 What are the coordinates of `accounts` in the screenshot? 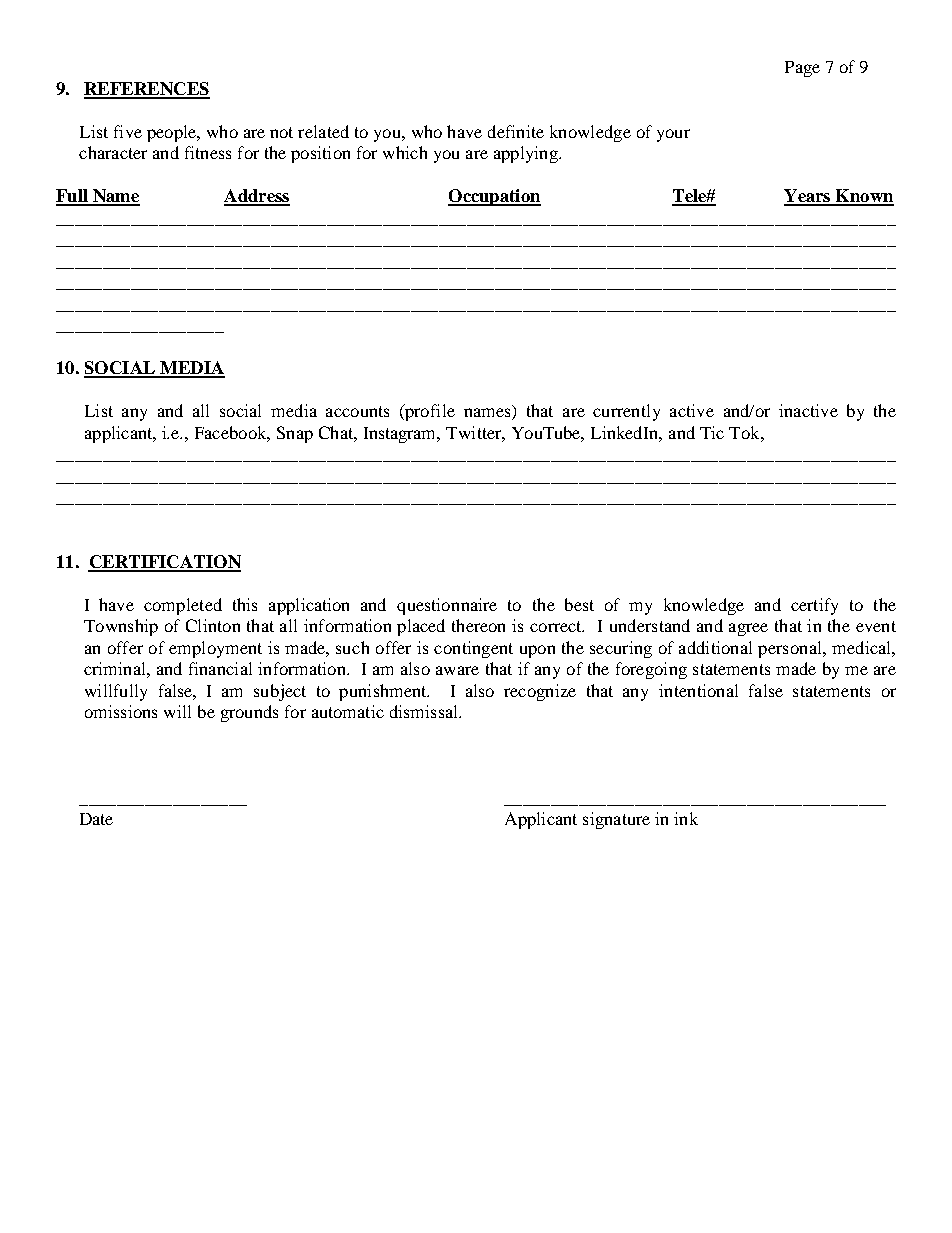 It's located at (357, 411).
